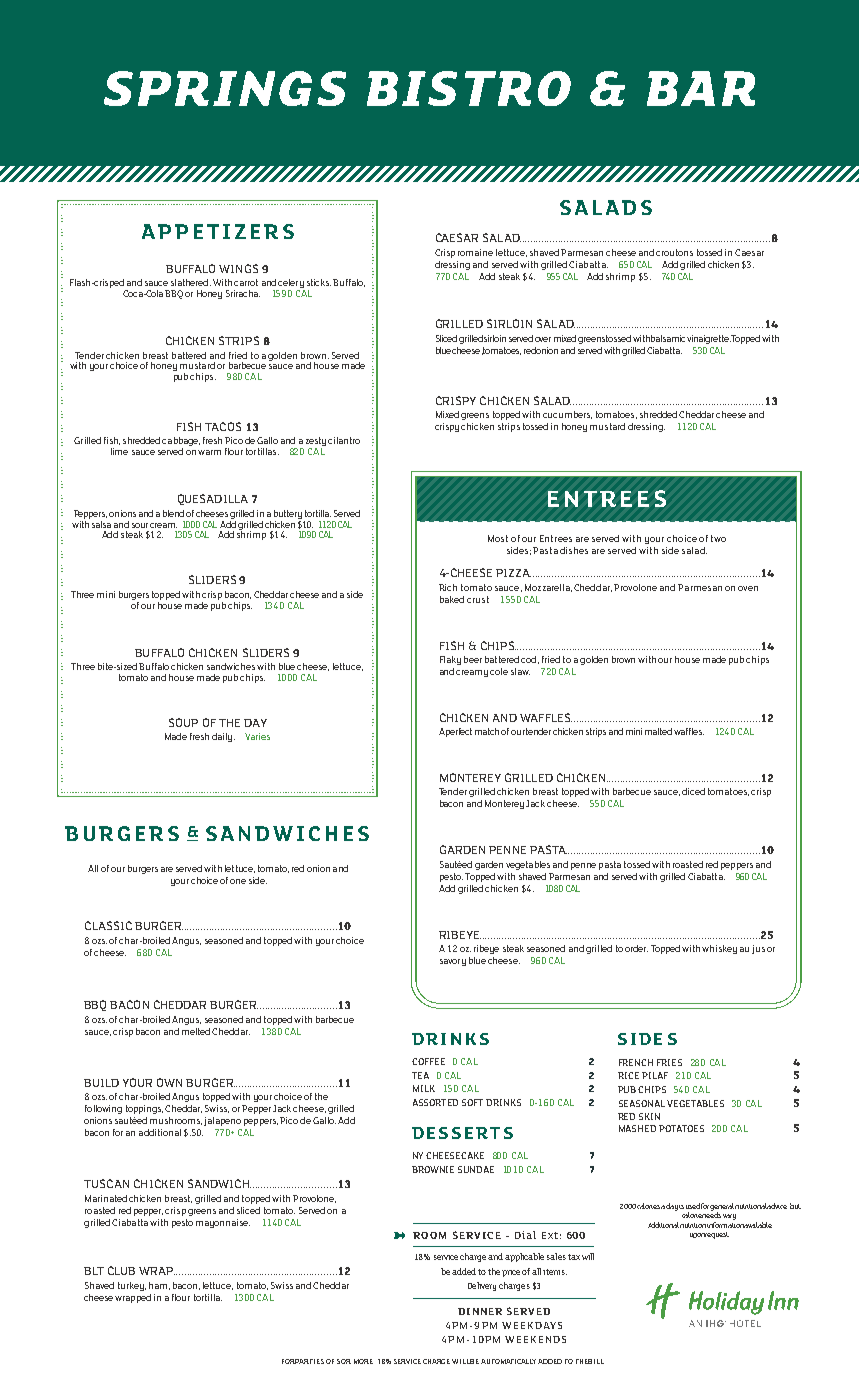 The width and height of the page is (859, 1400). I want to click on blend, so click(173, 513).
